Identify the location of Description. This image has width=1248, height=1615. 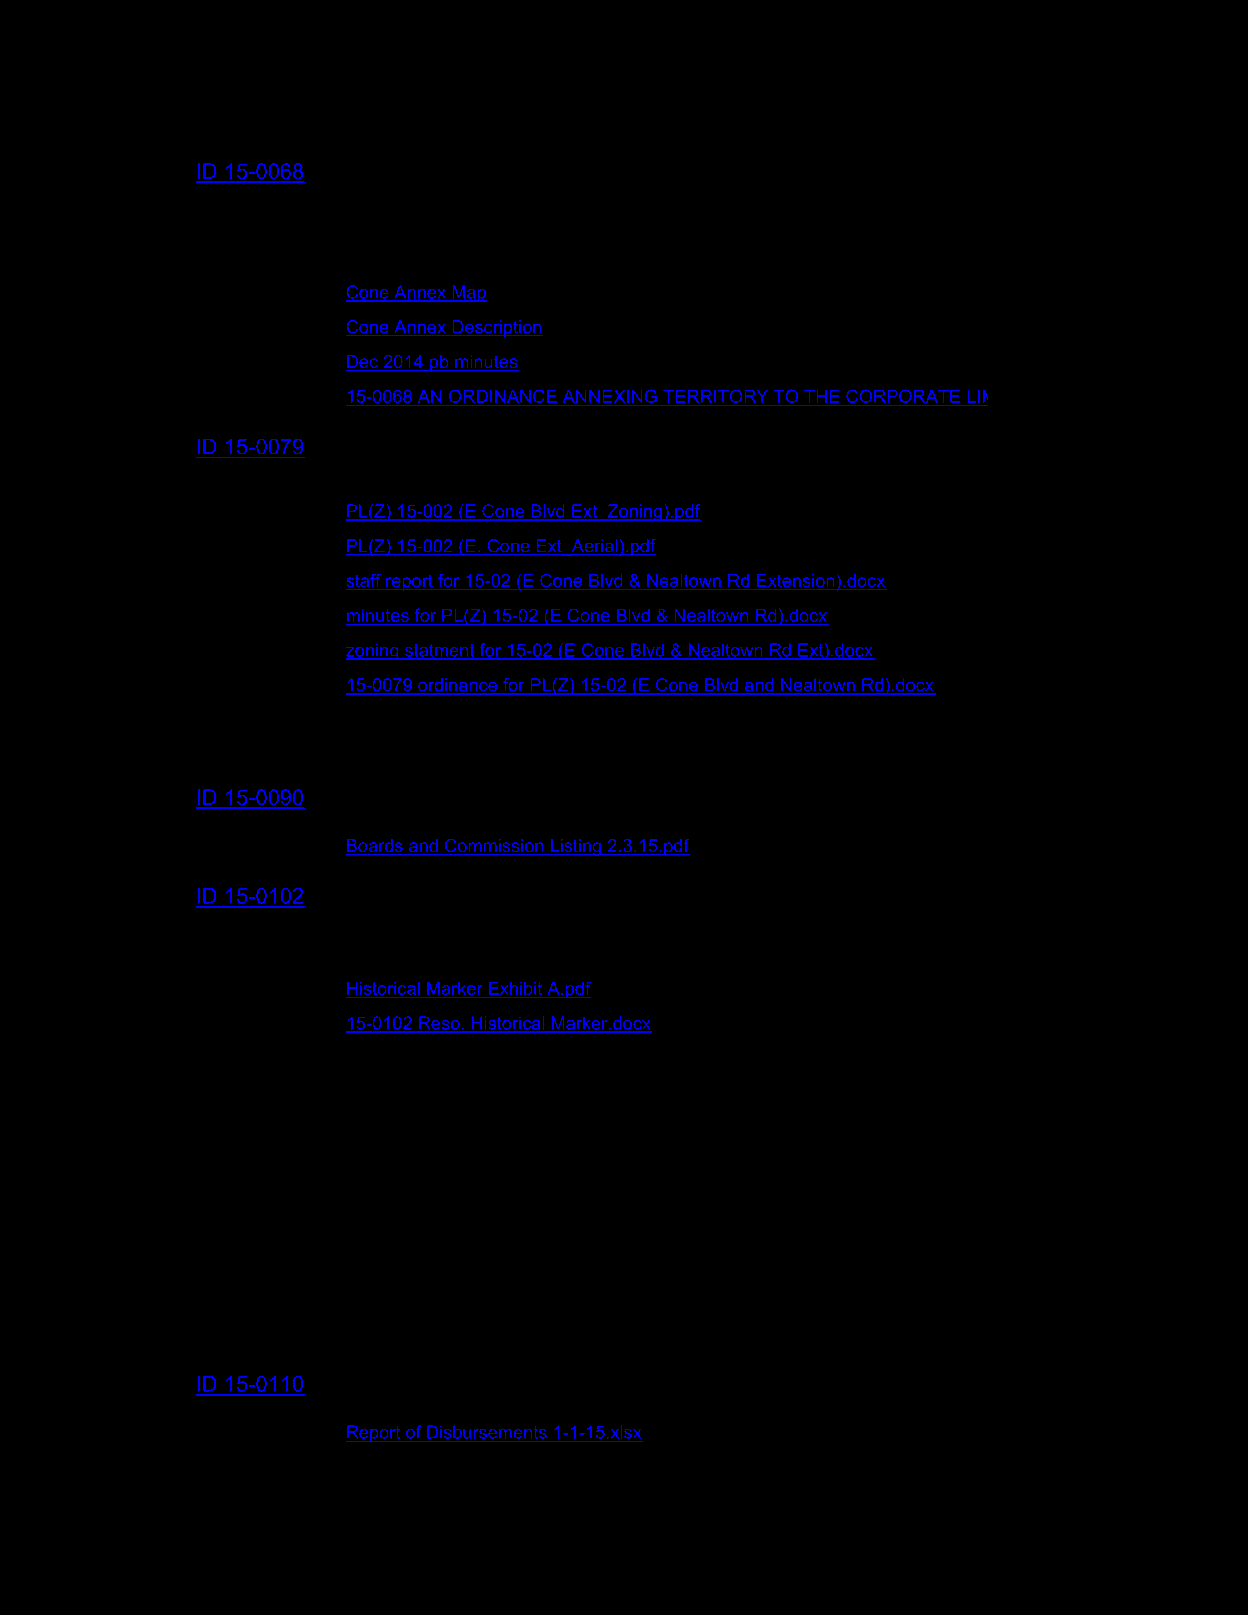
(496, 328).
